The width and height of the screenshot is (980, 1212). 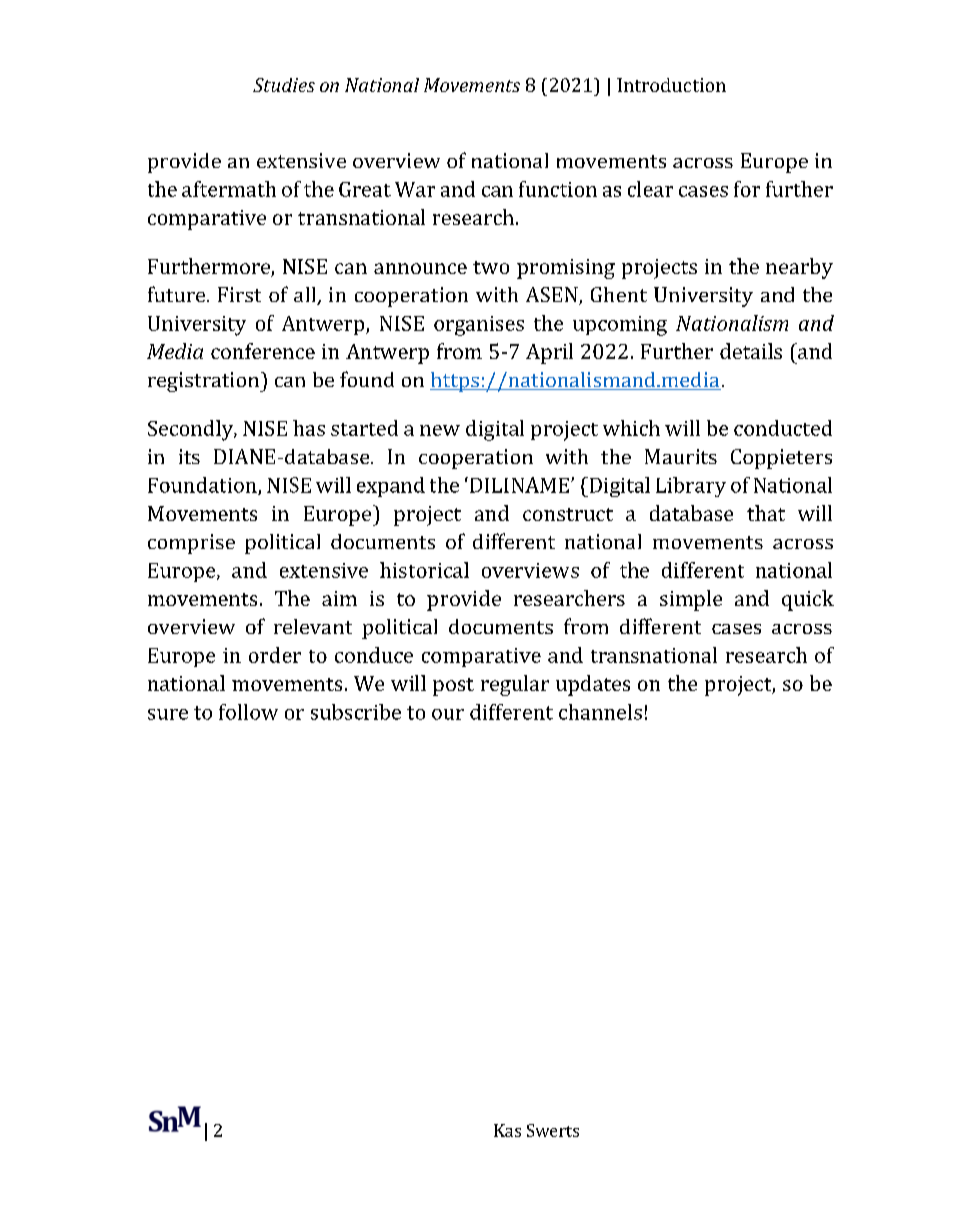 I want to click on details, so click(x=751, y=351).
